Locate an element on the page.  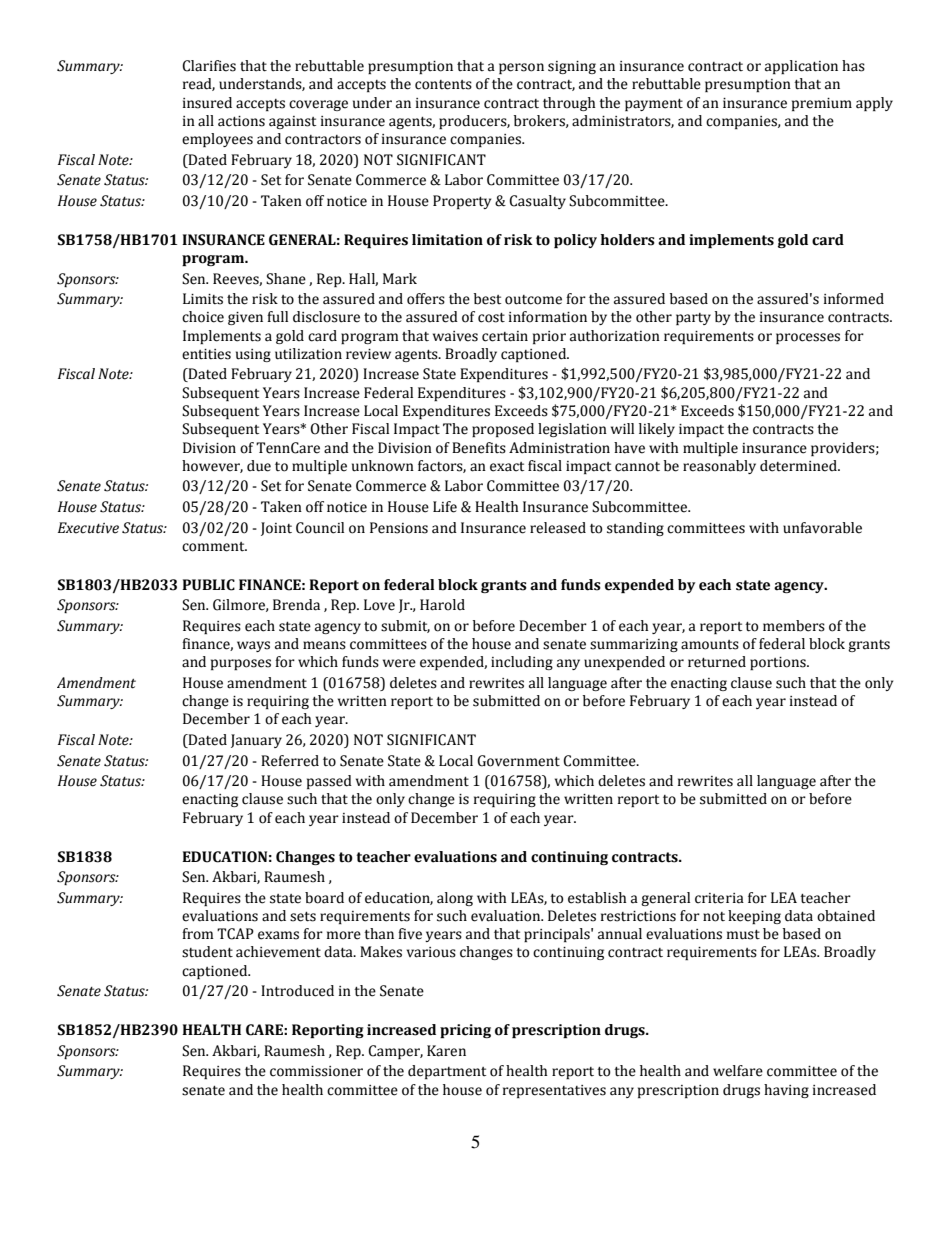
insured is located at coordinates (207, 103).
